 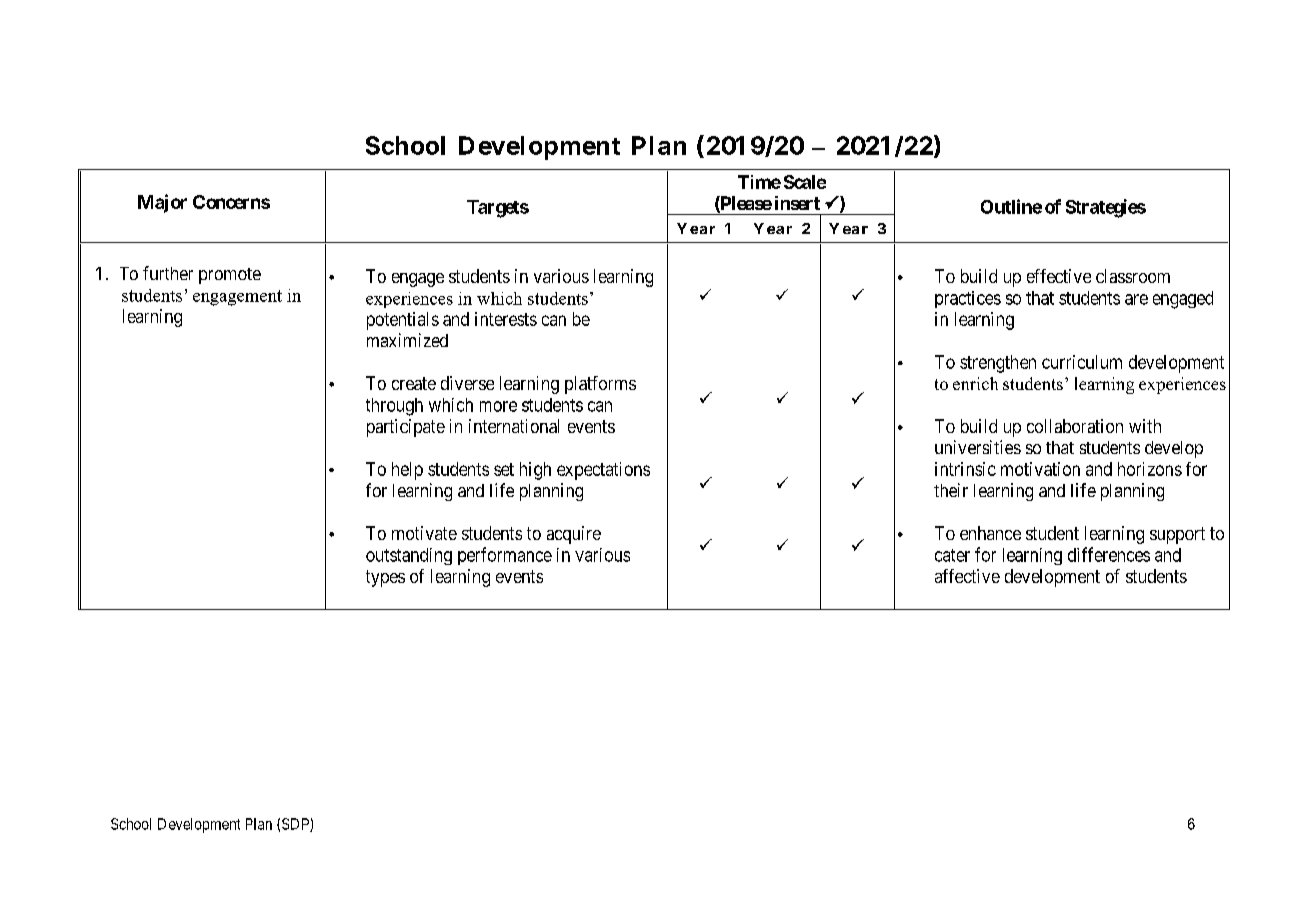 What do you see at coordinates (230, 276) in the page?
I see `promote` at bounding box center [230, 276].
